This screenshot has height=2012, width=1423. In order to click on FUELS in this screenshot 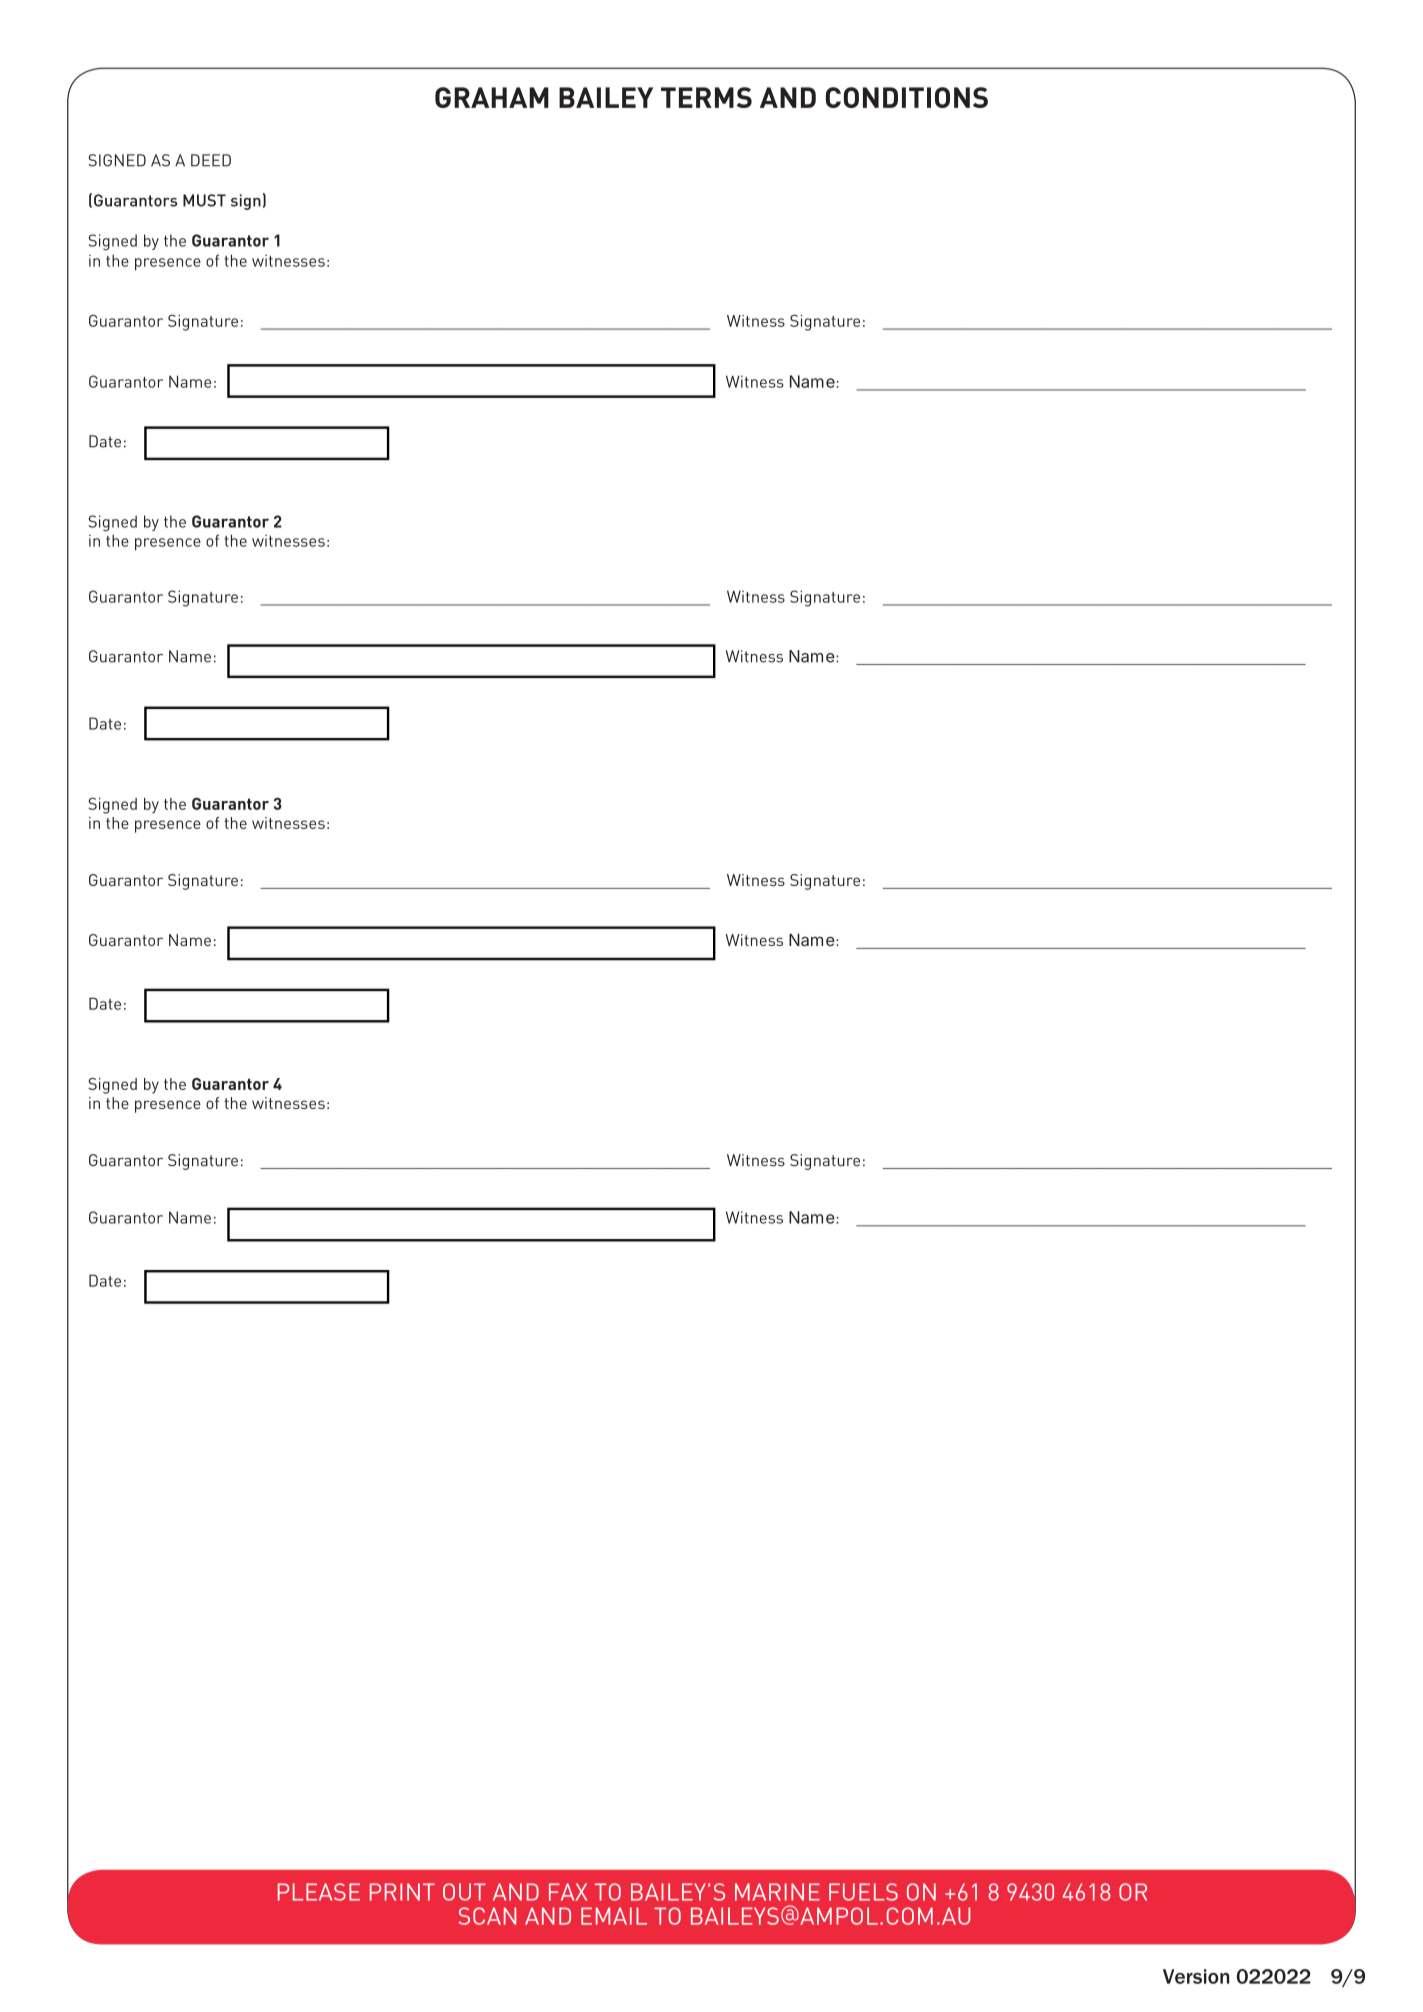, I will do `click(863, 1892)`.
